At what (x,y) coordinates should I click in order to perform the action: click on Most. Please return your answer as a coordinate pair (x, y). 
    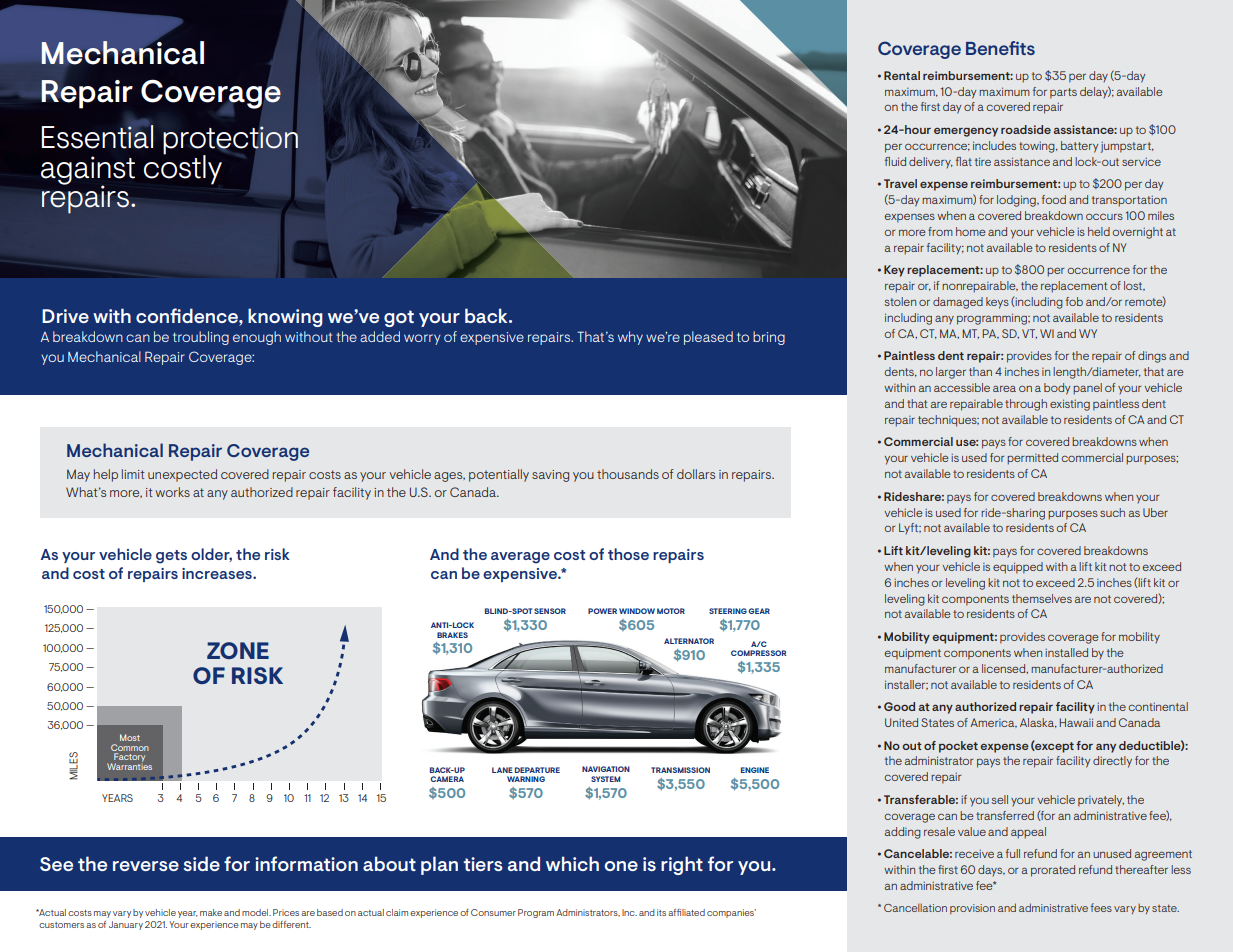
    Looking at the image, I should click on (130, 737).
